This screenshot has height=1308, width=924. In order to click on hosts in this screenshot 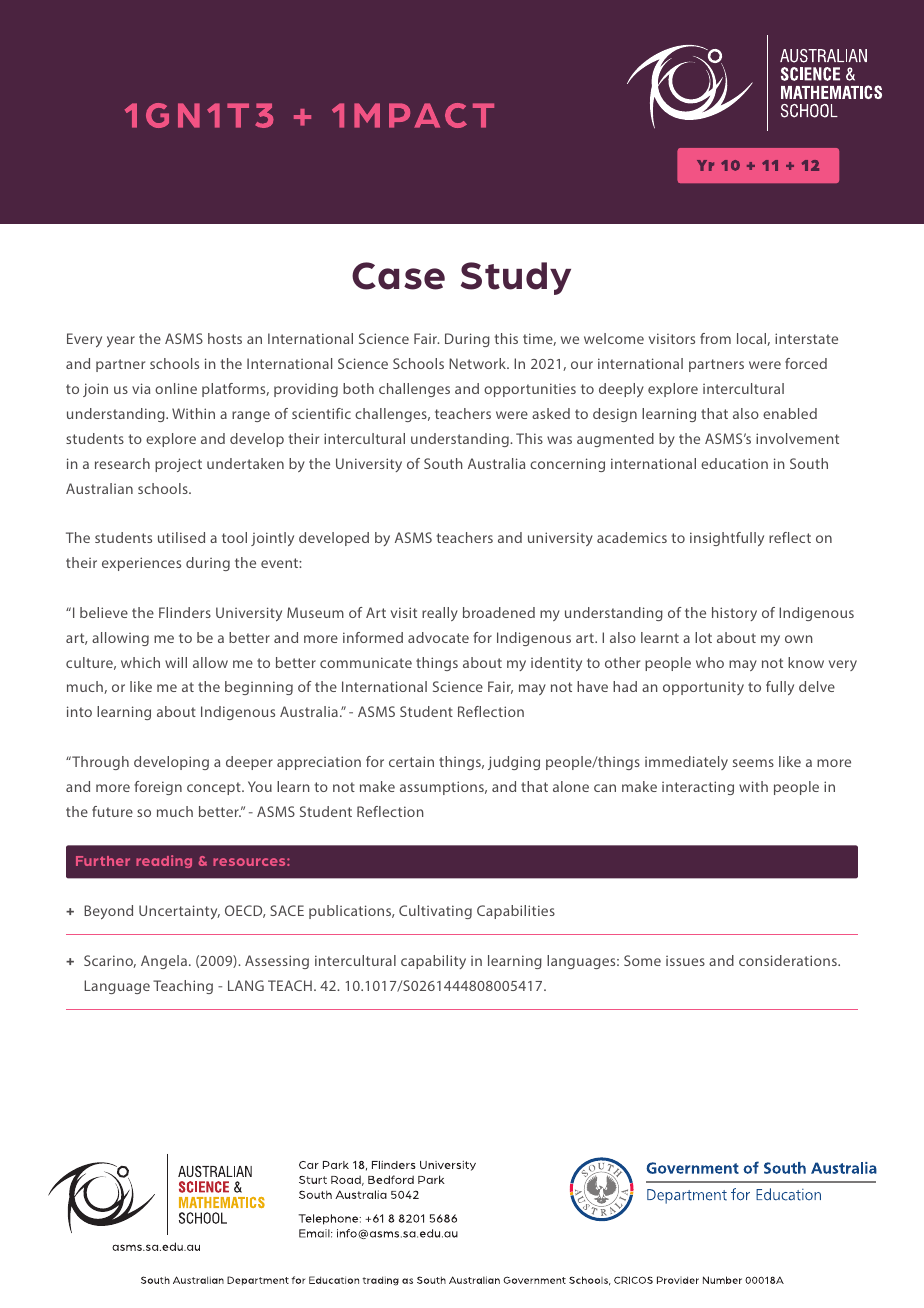, I will do `click(225, 338)`.
